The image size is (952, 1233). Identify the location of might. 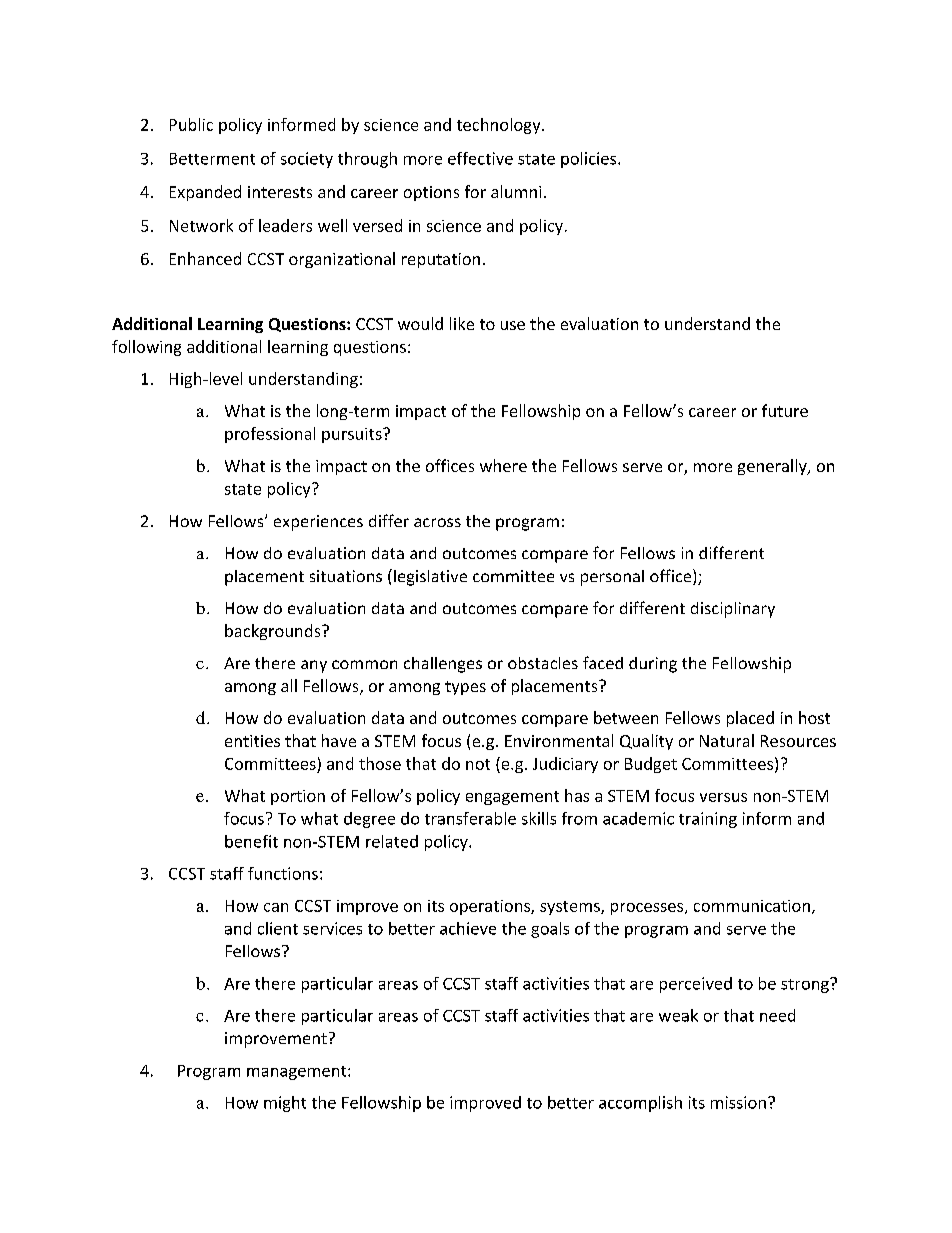
(285, 1104).
